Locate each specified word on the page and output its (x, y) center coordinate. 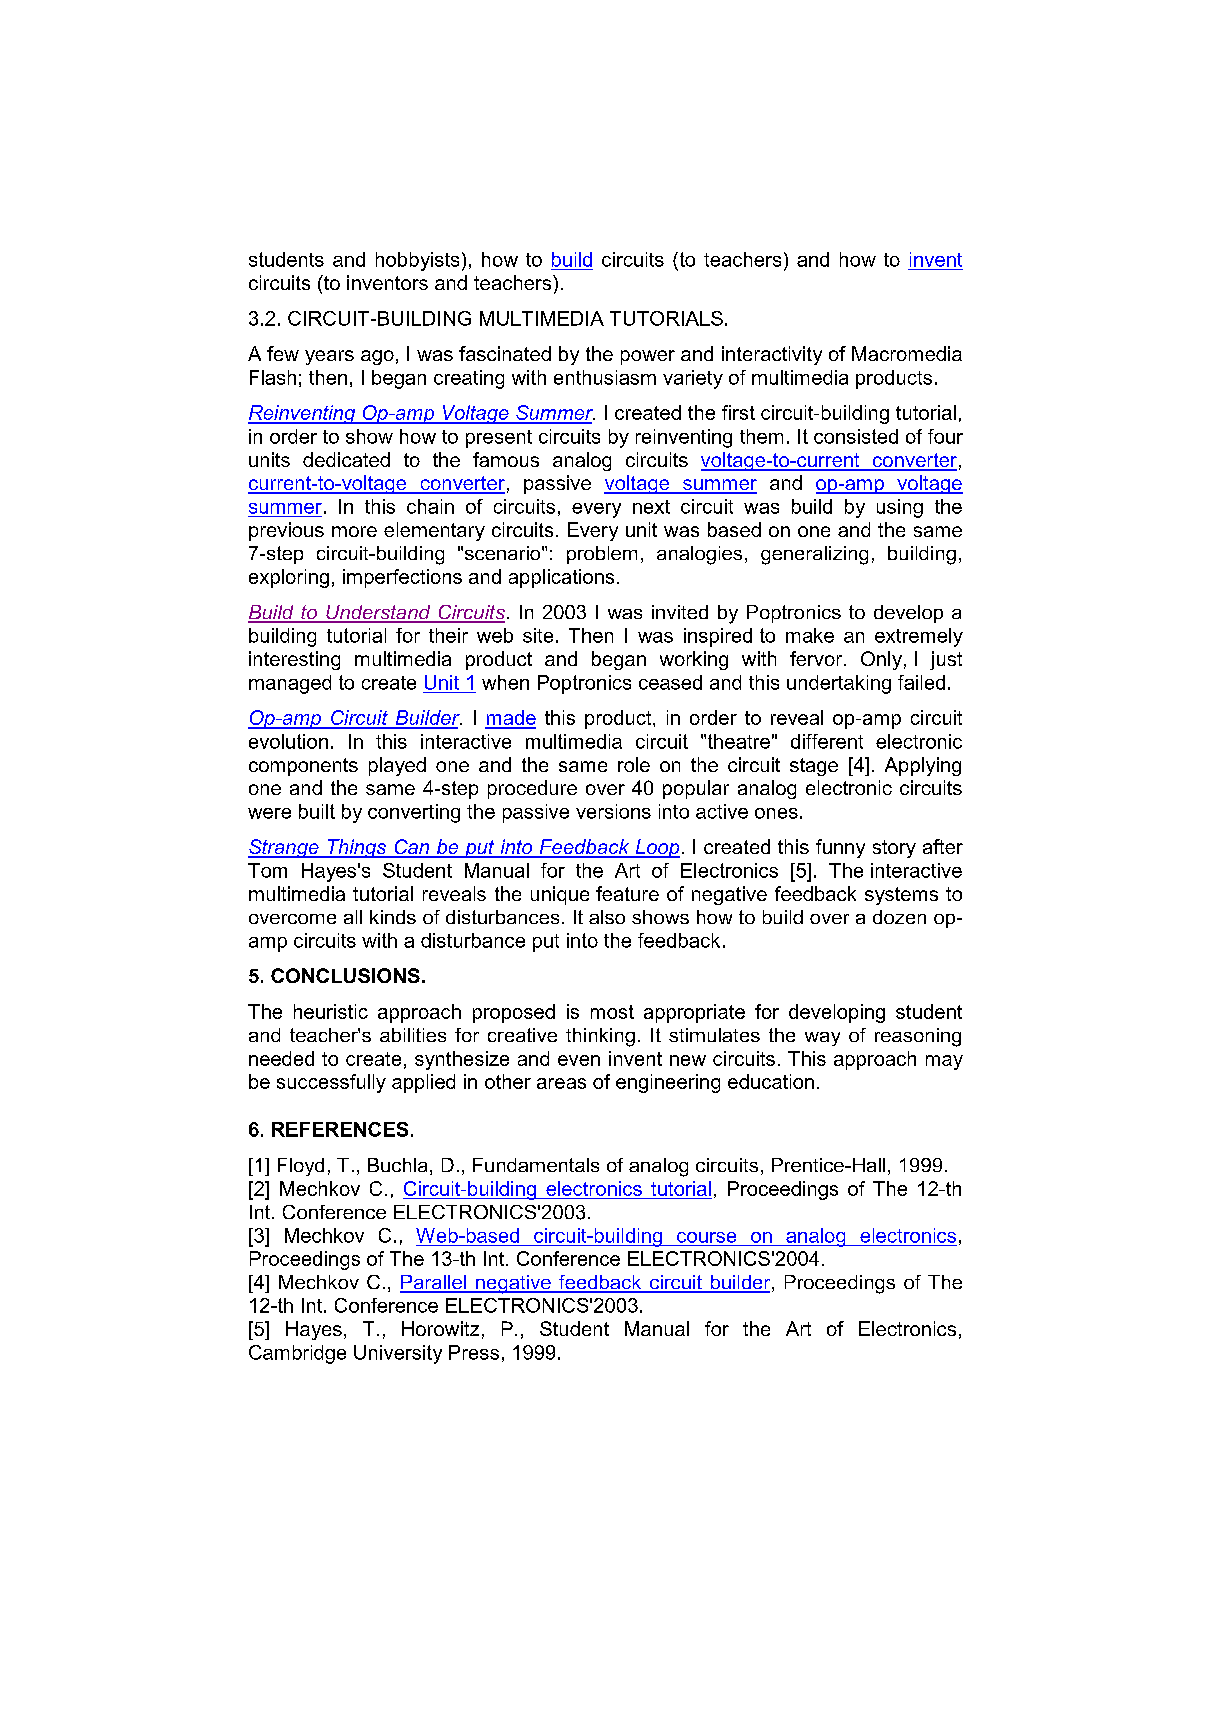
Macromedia (907, 353)
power (648, 357)
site (538, 635)
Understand (378, 613)
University (398, 1354)
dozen (899, 917)
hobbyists (417, 261)
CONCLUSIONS (345, 975)
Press (474, 1352)
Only (881, 660)
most (612, 1012)
